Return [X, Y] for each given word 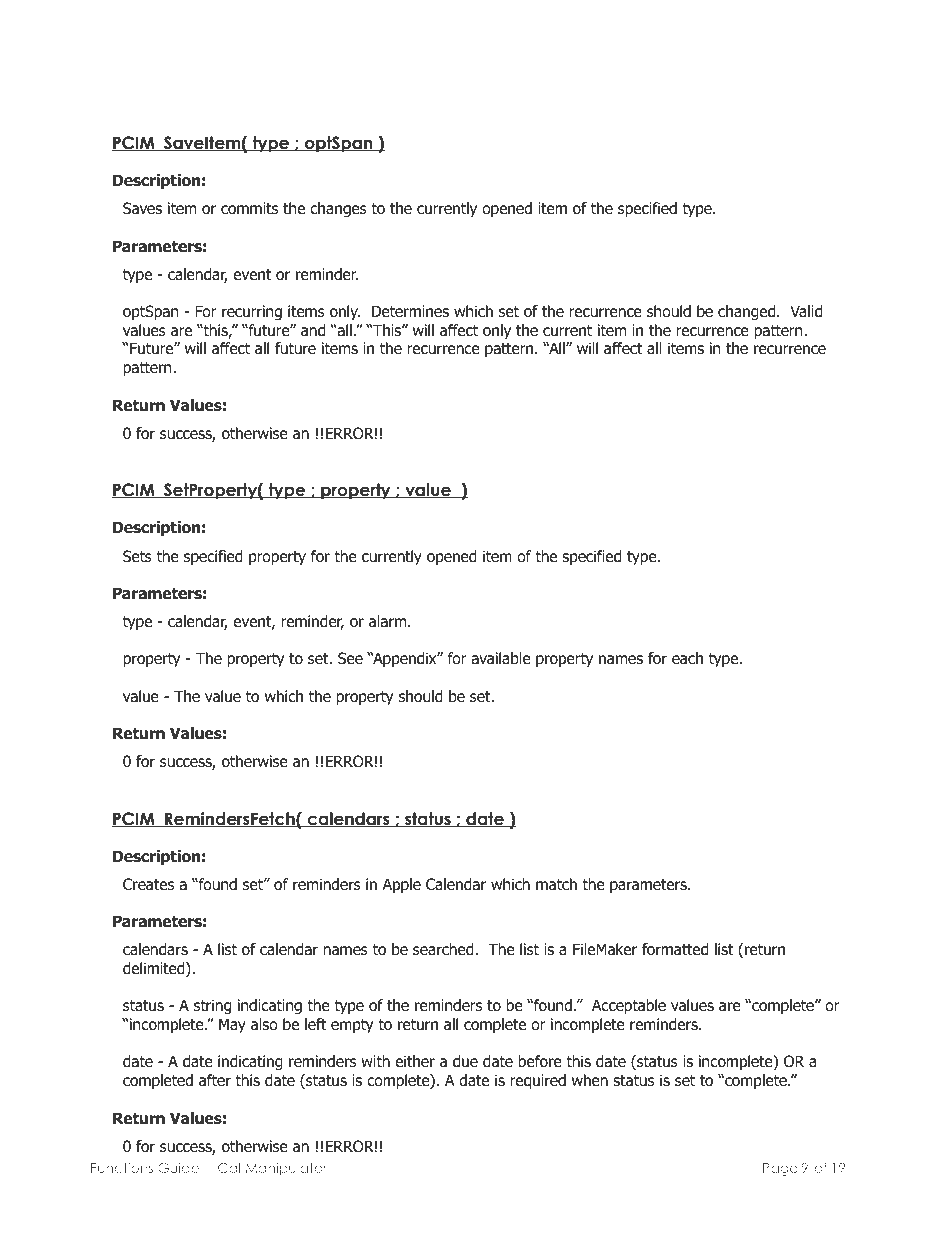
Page [780, 1169]
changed [748, 313]
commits [249, 208]
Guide [178, 1167]
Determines [410, 311]
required [538, 1081]
